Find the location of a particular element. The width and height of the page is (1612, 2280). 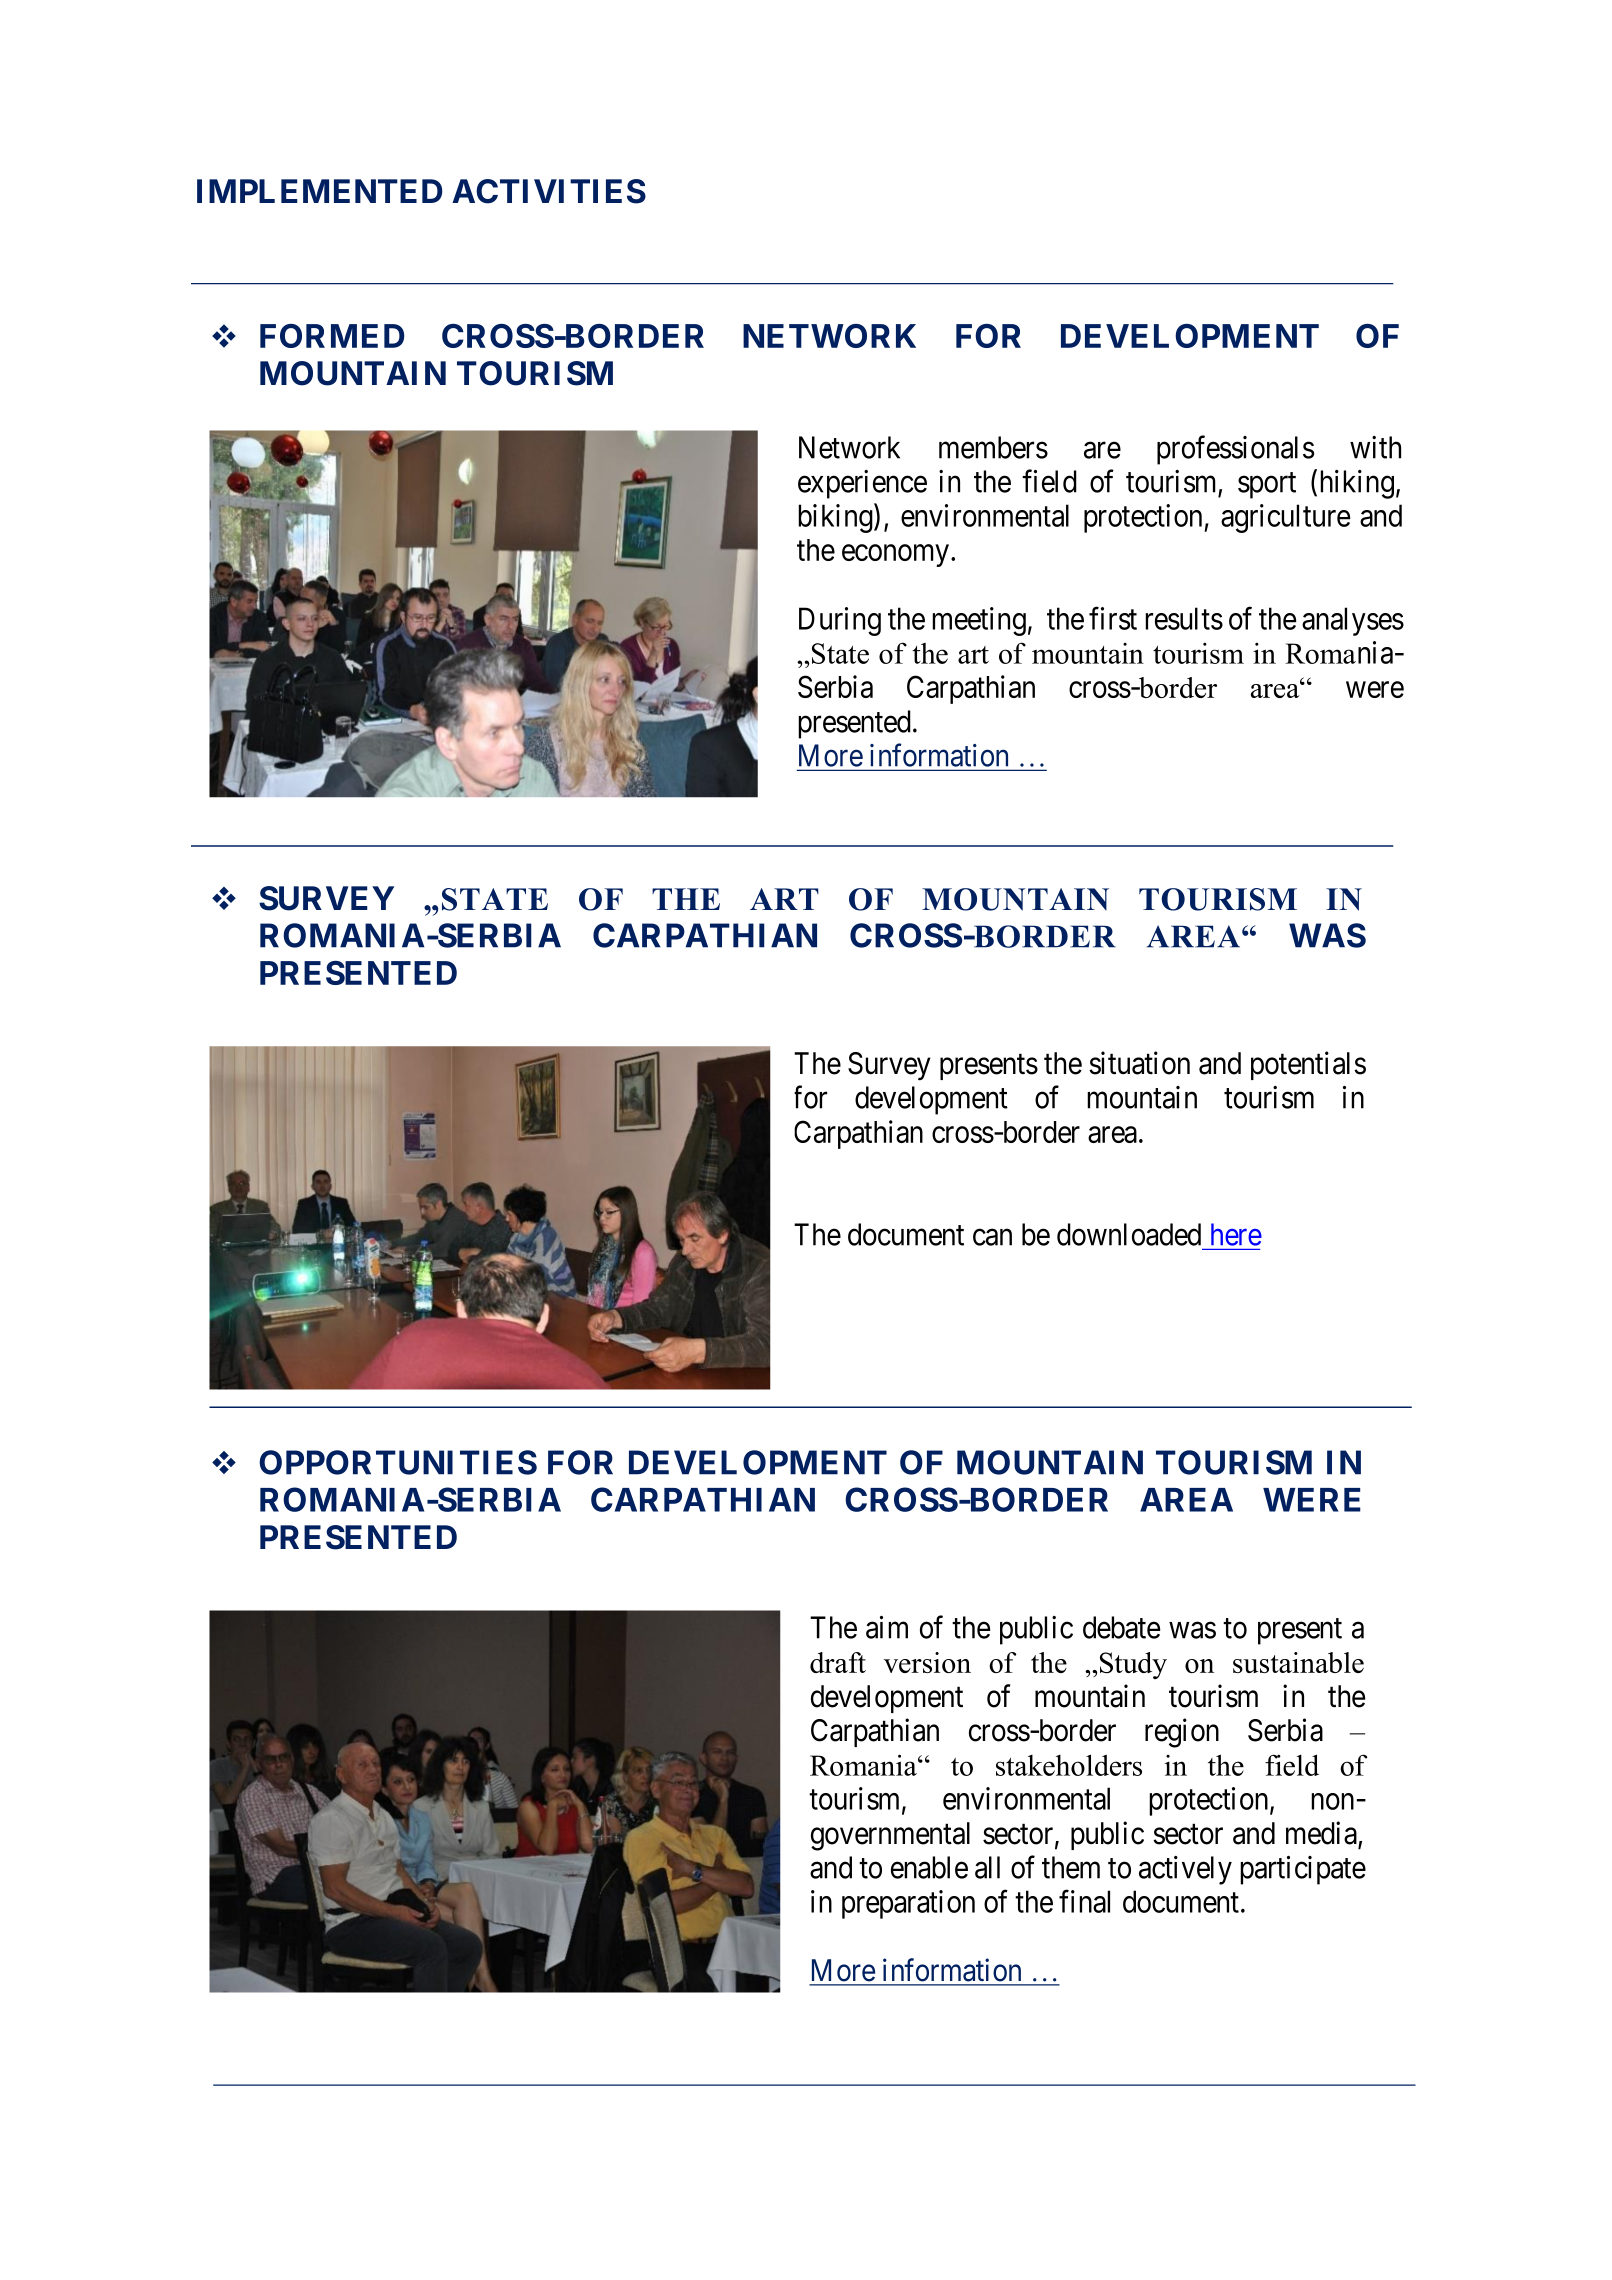

members is located at coordinates (993, 447).
